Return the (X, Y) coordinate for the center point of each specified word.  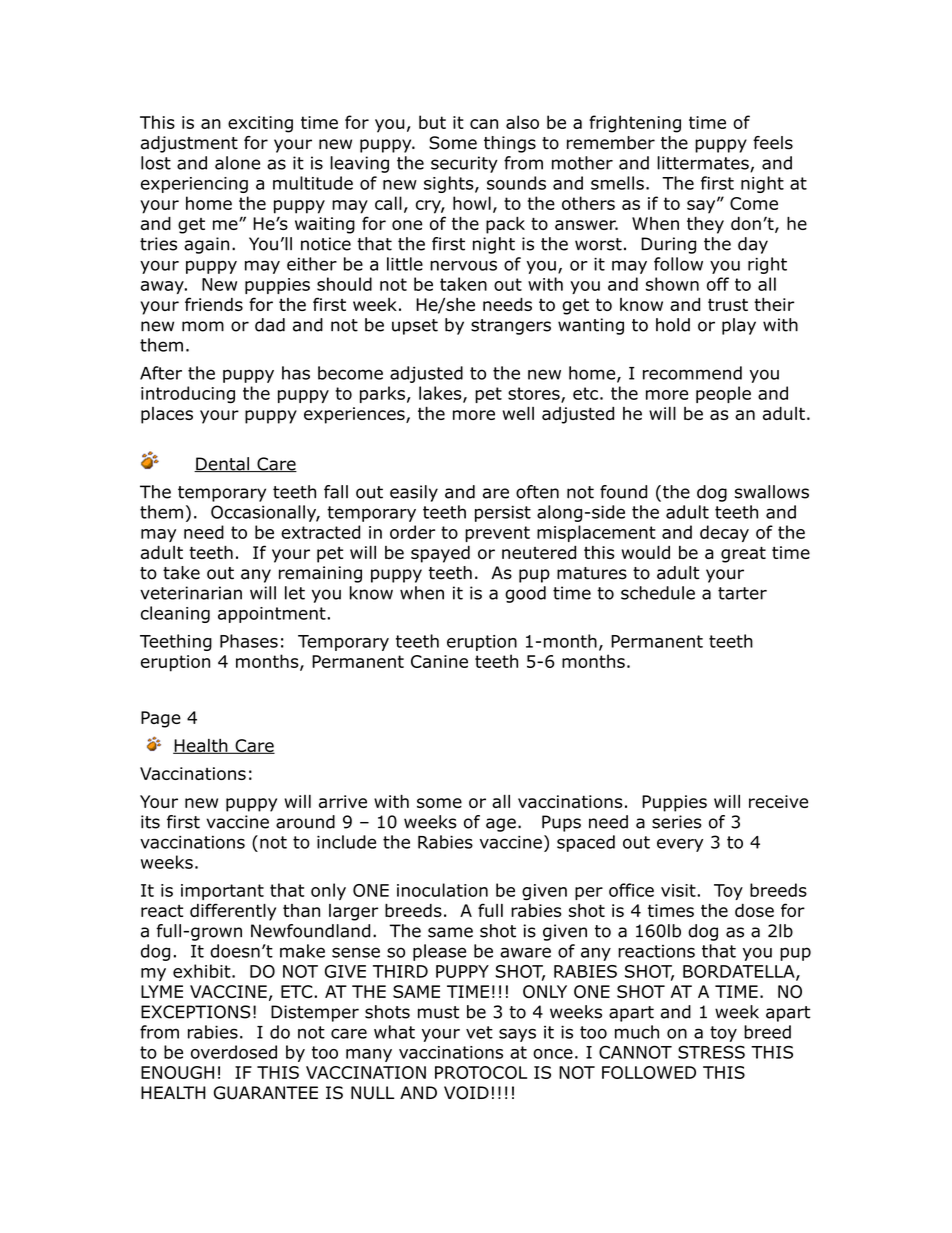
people (723, 394)
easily (414, 493)
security (464, 164)
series (677, 822)
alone (237, 163)
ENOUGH (177, 1072)
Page (161, 719)
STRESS (711, 1052)
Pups (561, 823)
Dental (223, 464)
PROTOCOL (481, 1072)
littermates (704, 164)
